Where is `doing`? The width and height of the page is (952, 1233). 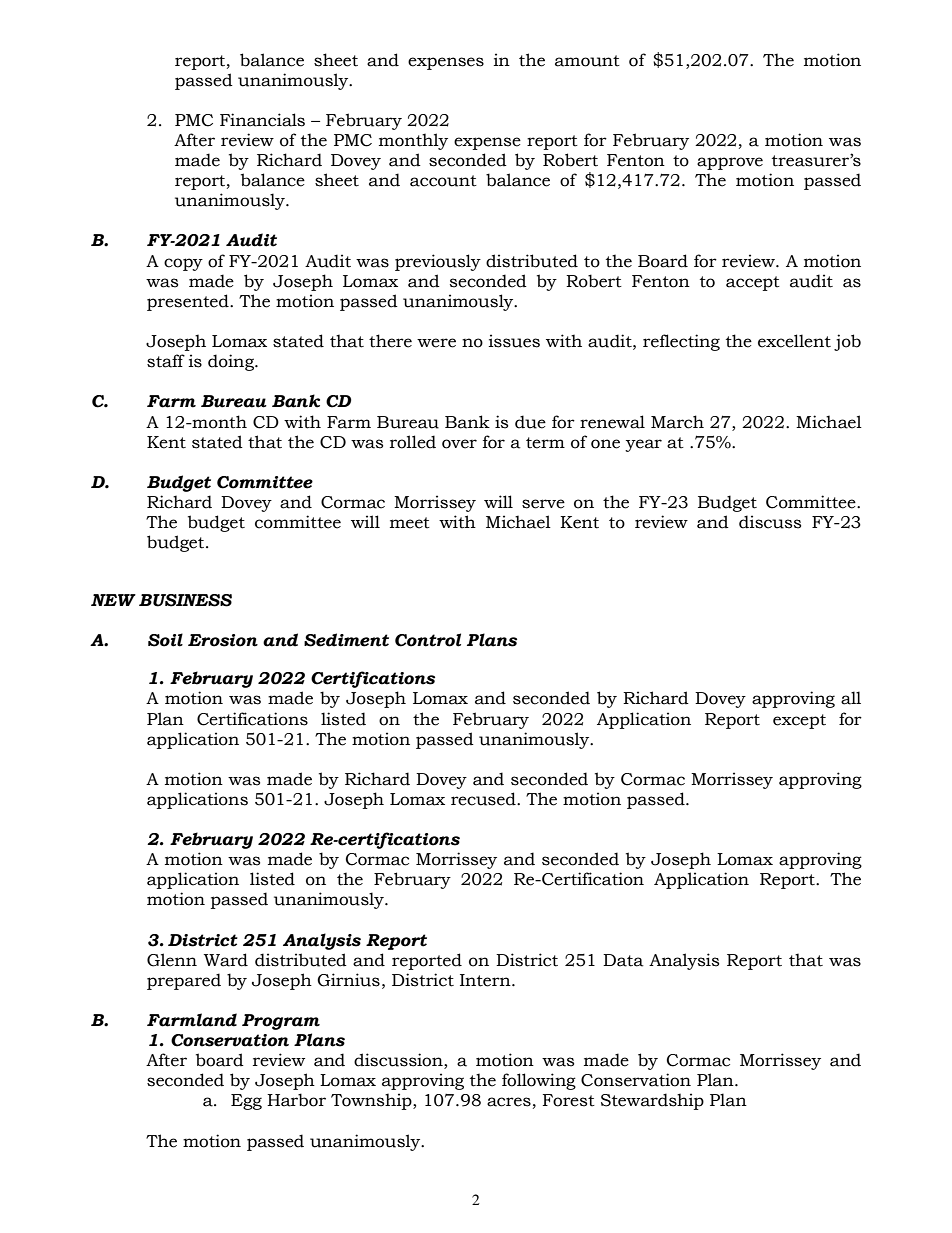
doing is located at coordinates (232, 362).
